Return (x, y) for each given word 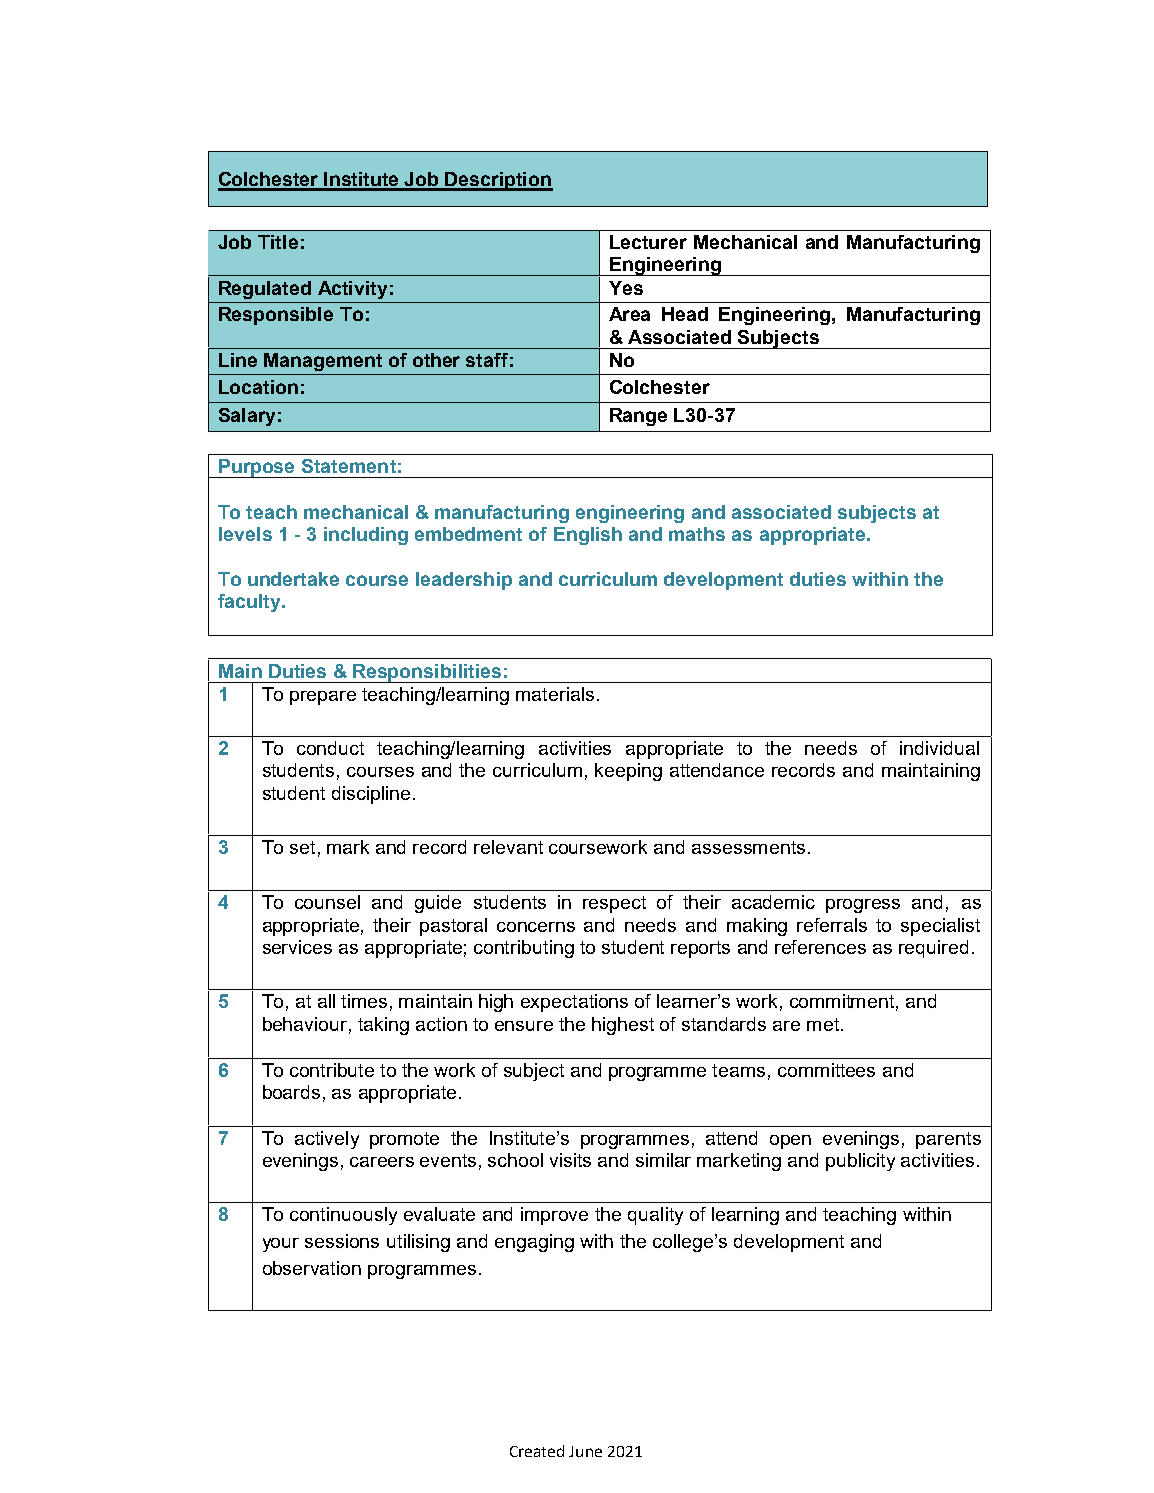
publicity (860, 1162)
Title (278, 242)
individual (939, 748)
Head (685, 314)
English (588, 536)
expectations (574, 1003)
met (823, 1024)
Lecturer (648, 242)
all (326, 1001)
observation (312, 1268)
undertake (293, 579)
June (585, 1451)
